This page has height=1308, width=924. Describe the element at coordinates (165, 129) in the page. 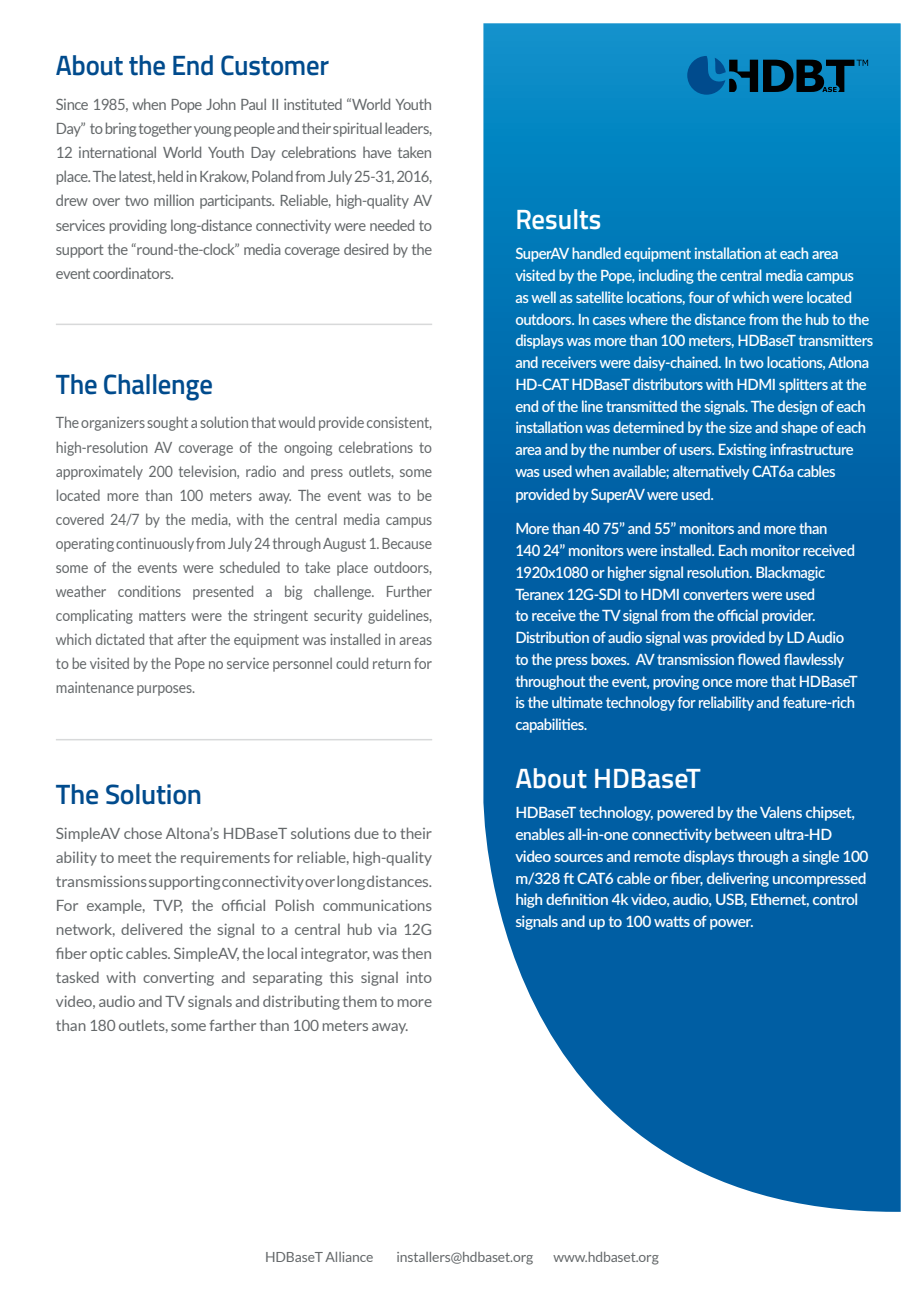

I see `together` at that location.
